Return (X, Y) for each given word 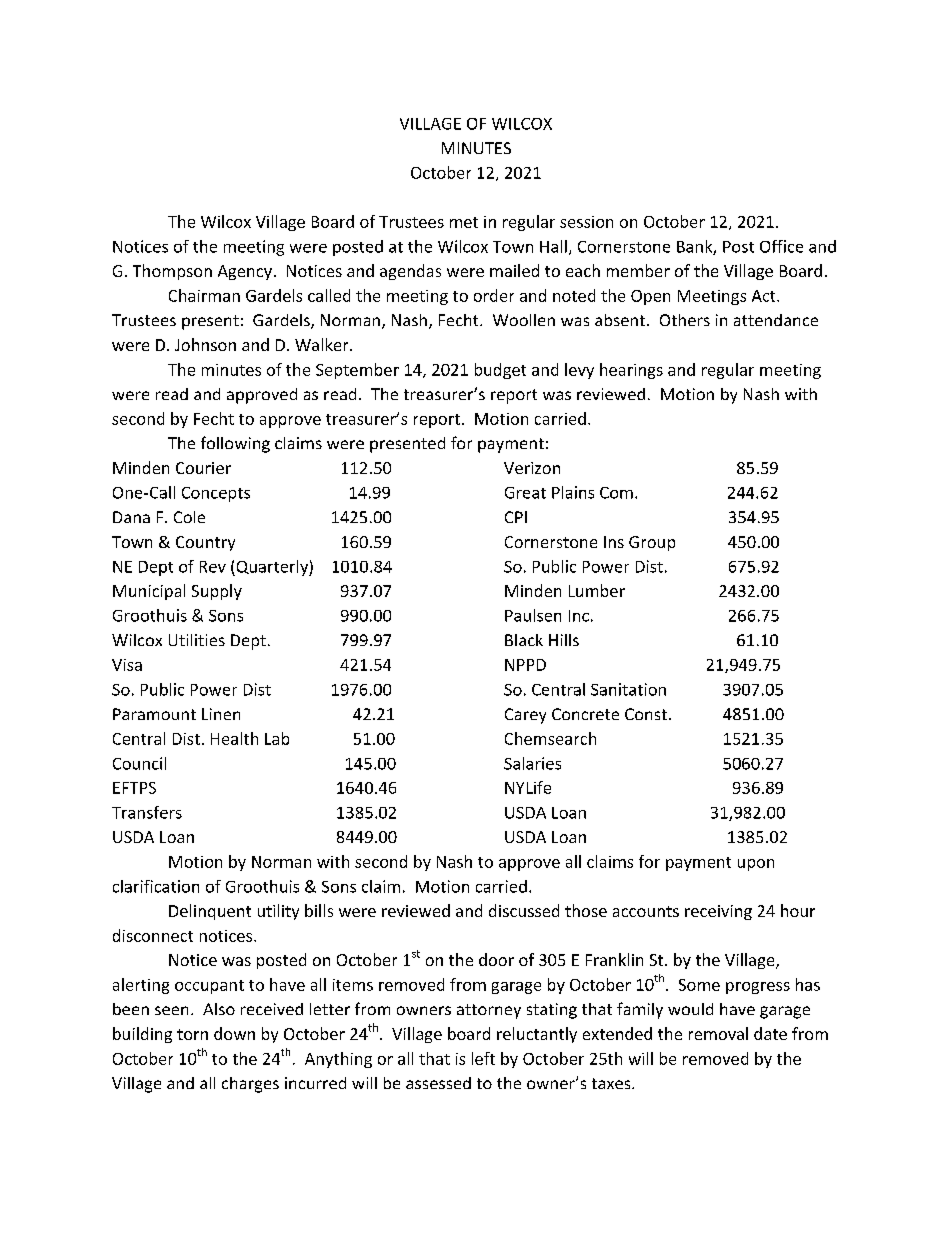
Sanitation (628, 689)
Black (524, 640)
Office (781, 246)
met (464, 222)
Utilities (197, 640)
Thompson (172, 272)
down (234, 1033)
